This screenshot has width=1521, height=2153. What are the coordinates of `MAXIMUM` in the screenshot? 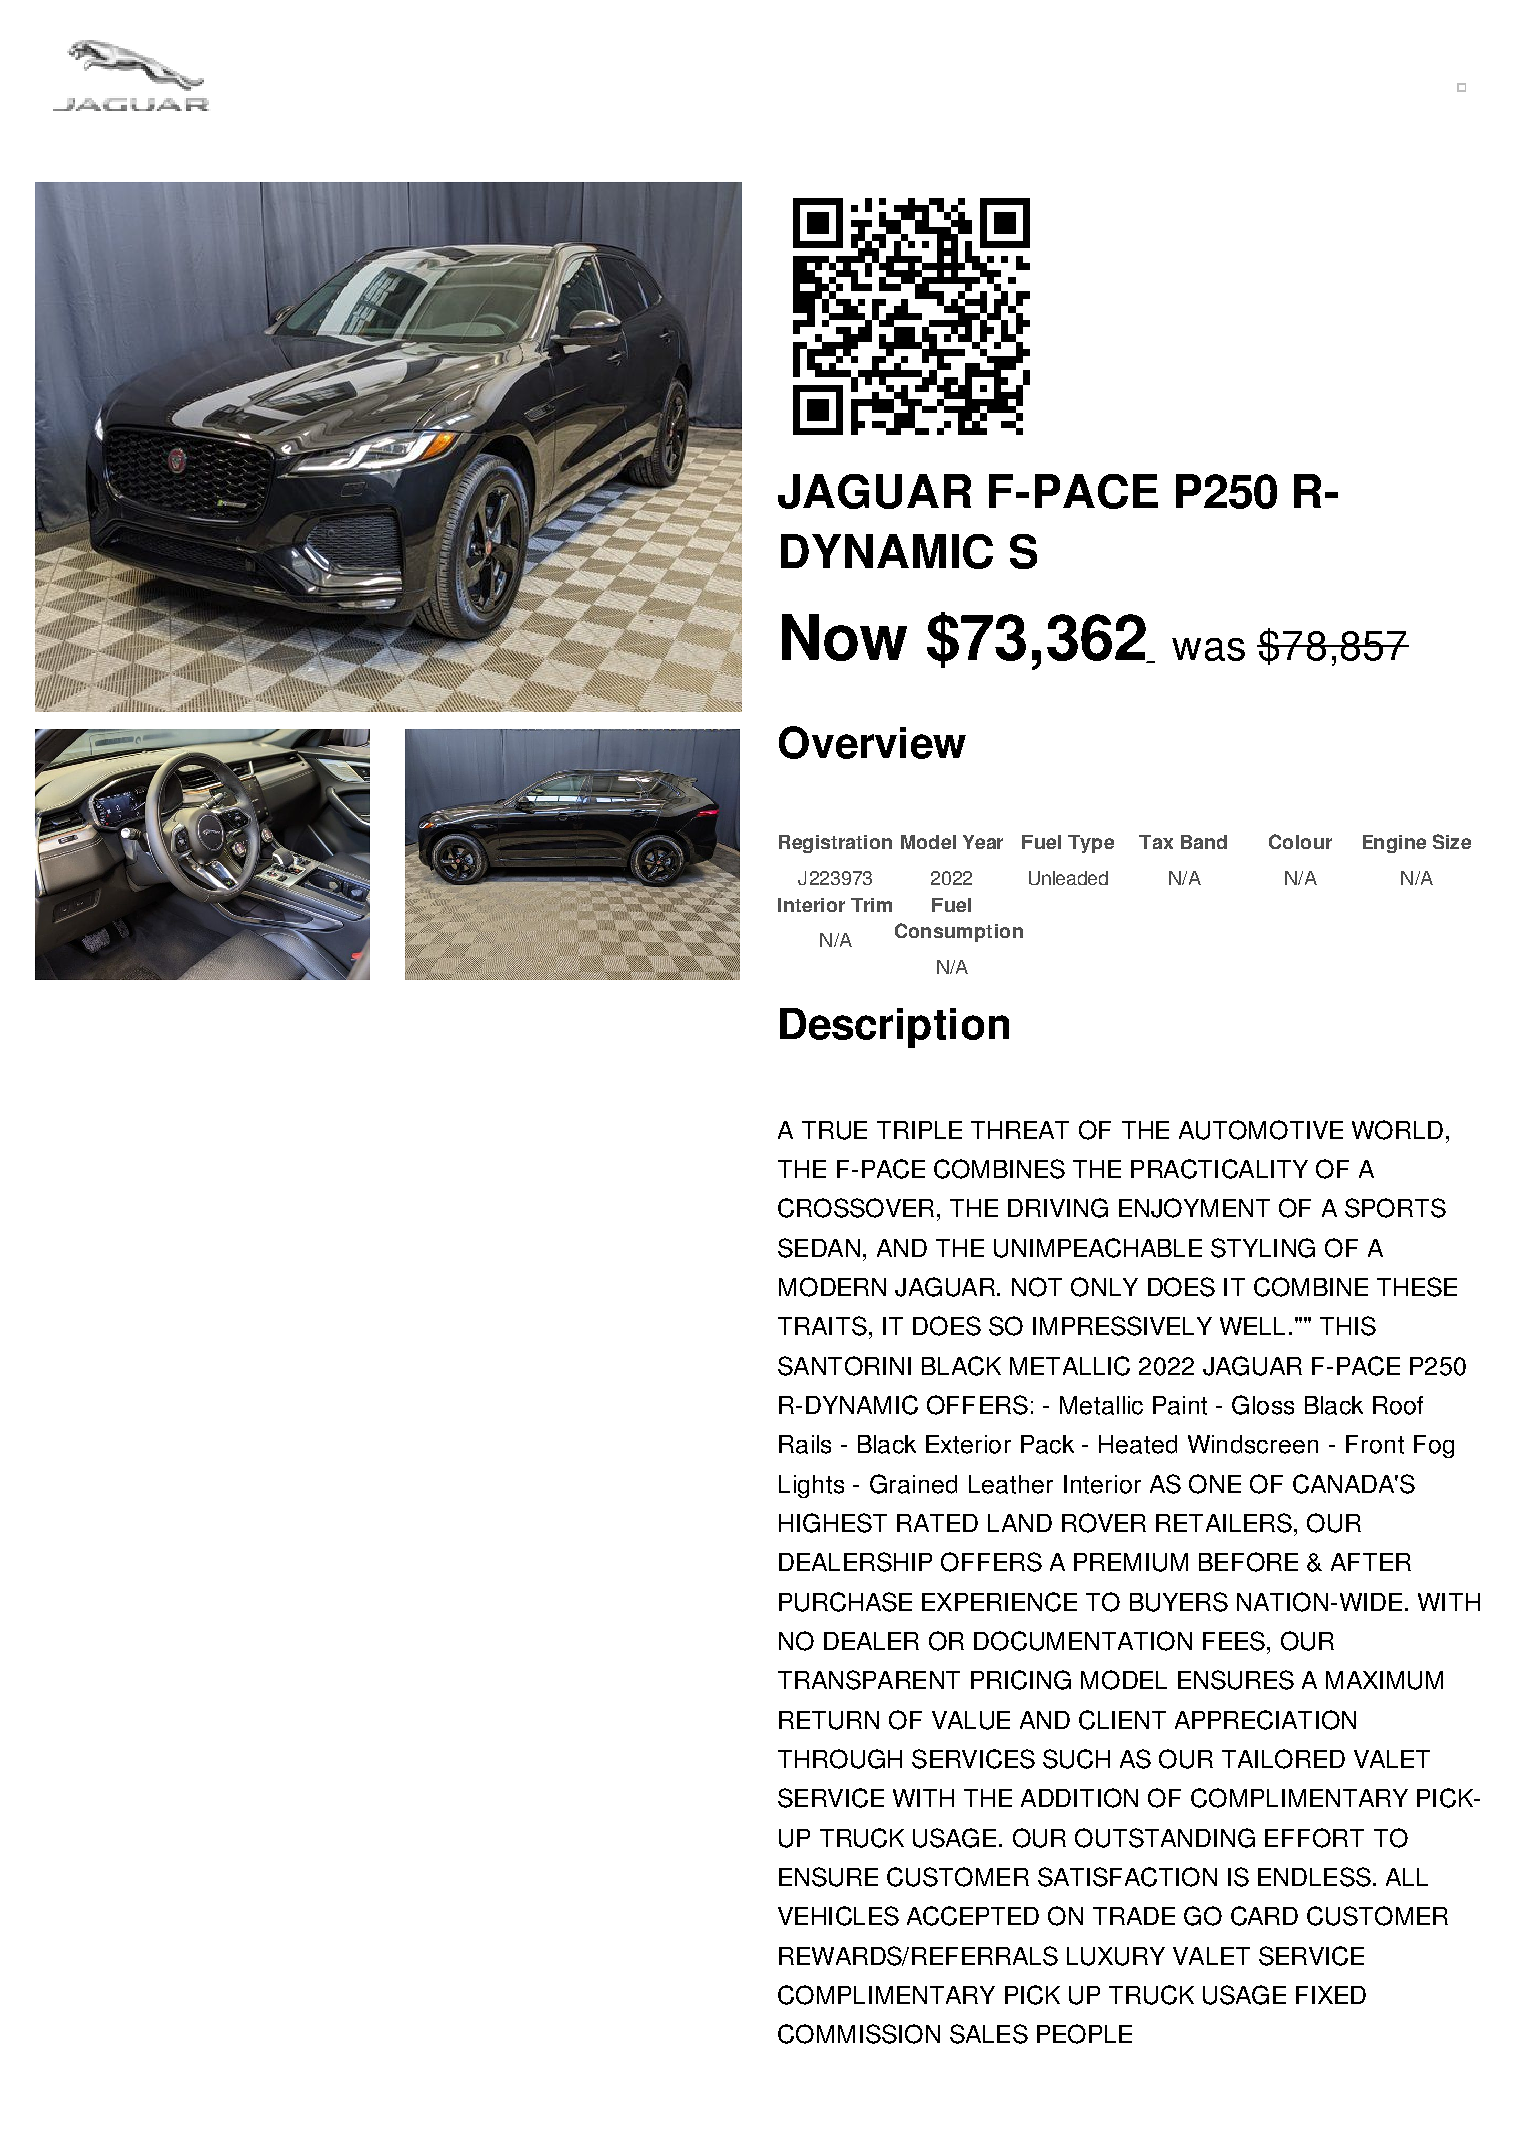 It's located at (1384, 1680).
